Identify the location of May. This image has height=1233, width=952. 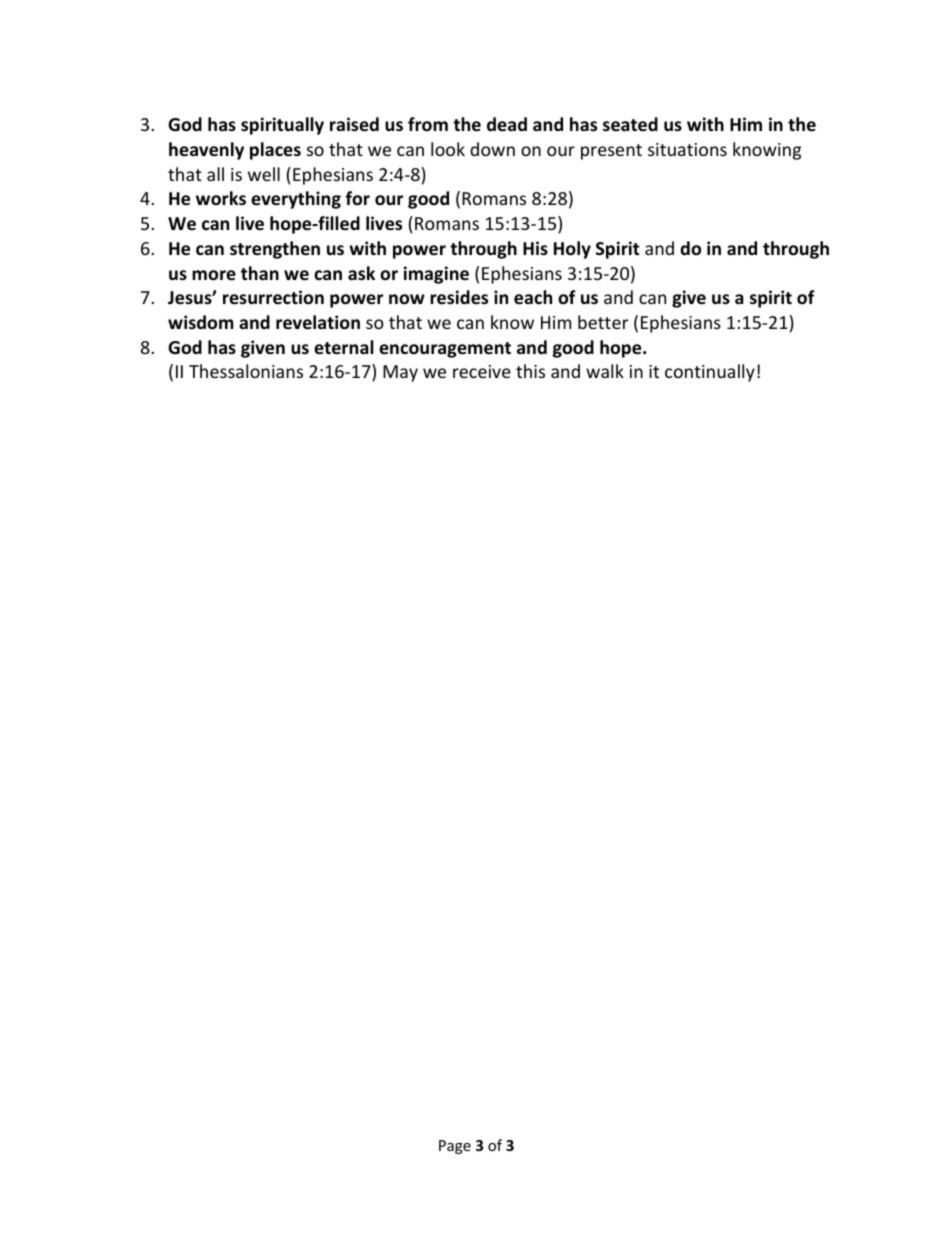
(400, 373).
